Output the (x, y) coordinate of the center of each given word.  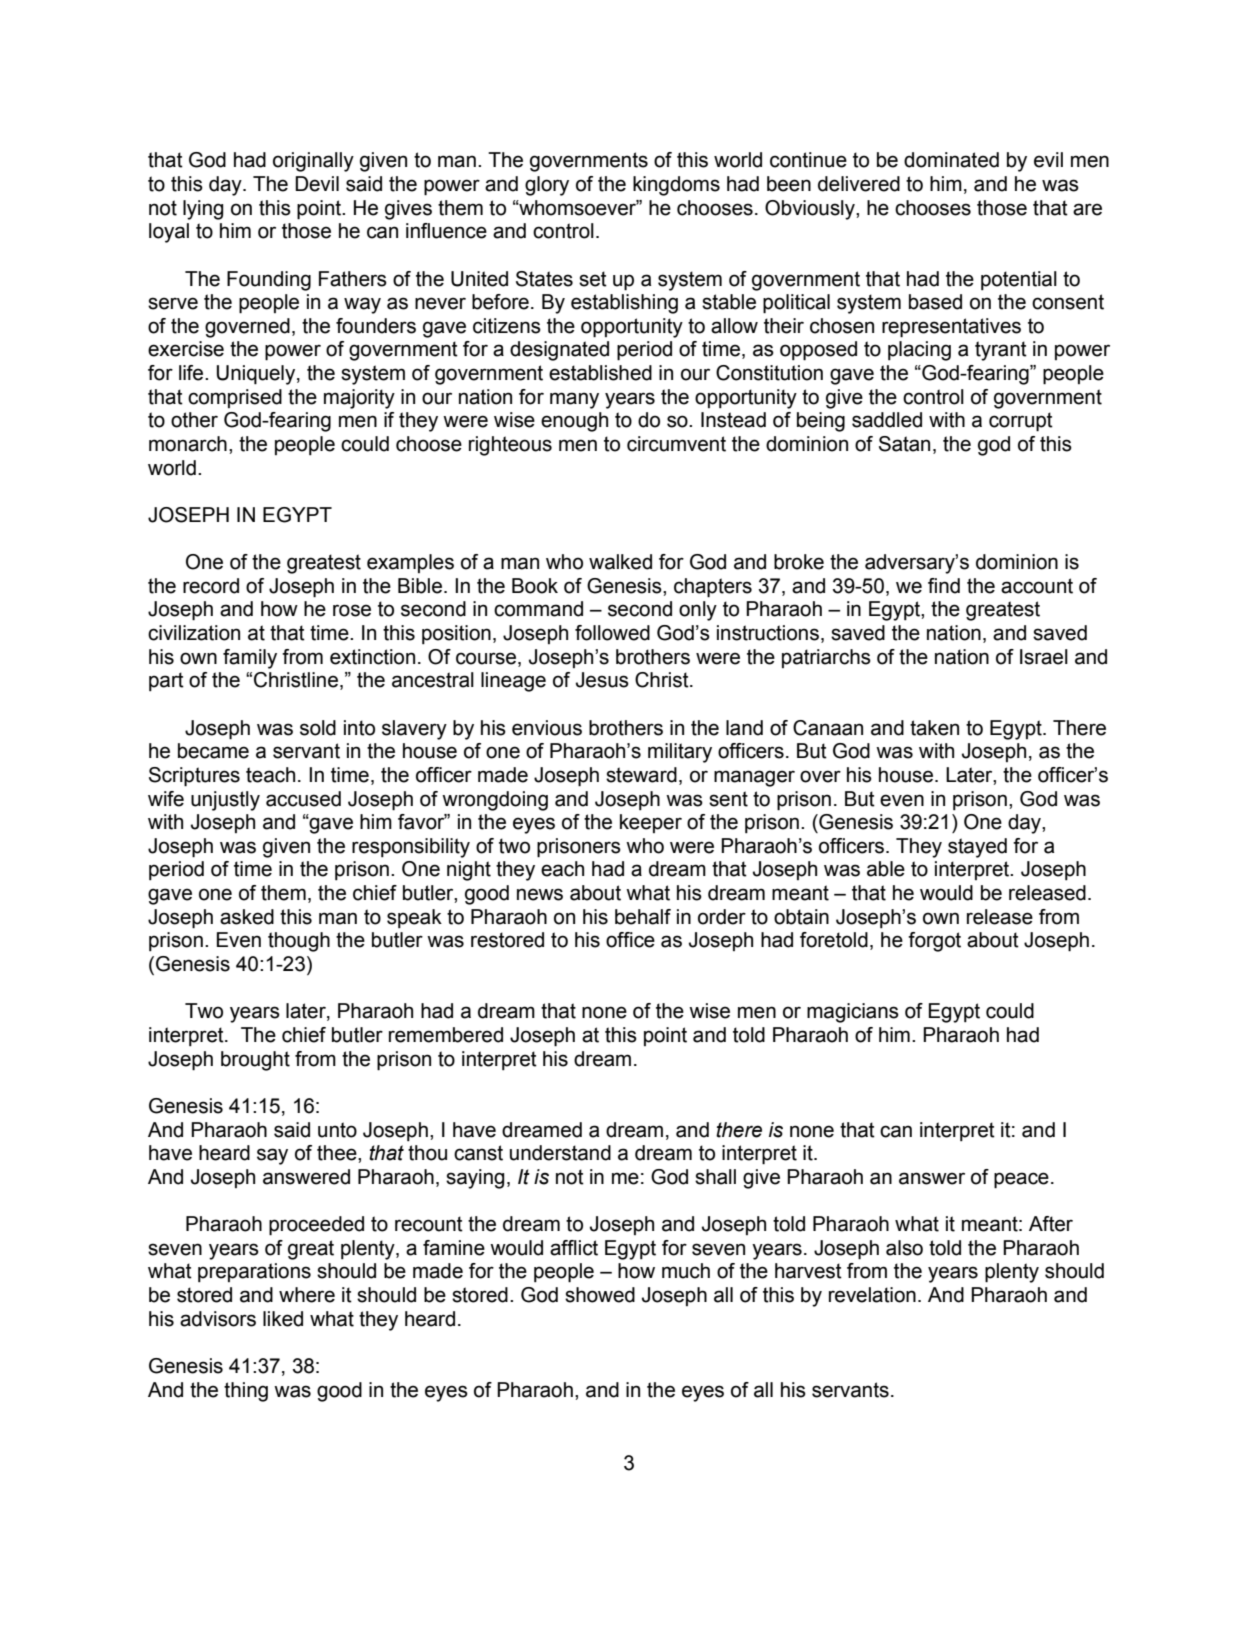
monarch (188, 444)
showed (600, 1295)
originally (313, 162)
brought (255, 1061)
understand (560, 1153)
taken (934, 728)
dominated (951, 160)
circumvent (676, 444)
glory (547, 186)
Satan (904, 444)
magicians (853, 1013)
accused (303, 799)
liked (283, 1319)
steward (641, 775)
